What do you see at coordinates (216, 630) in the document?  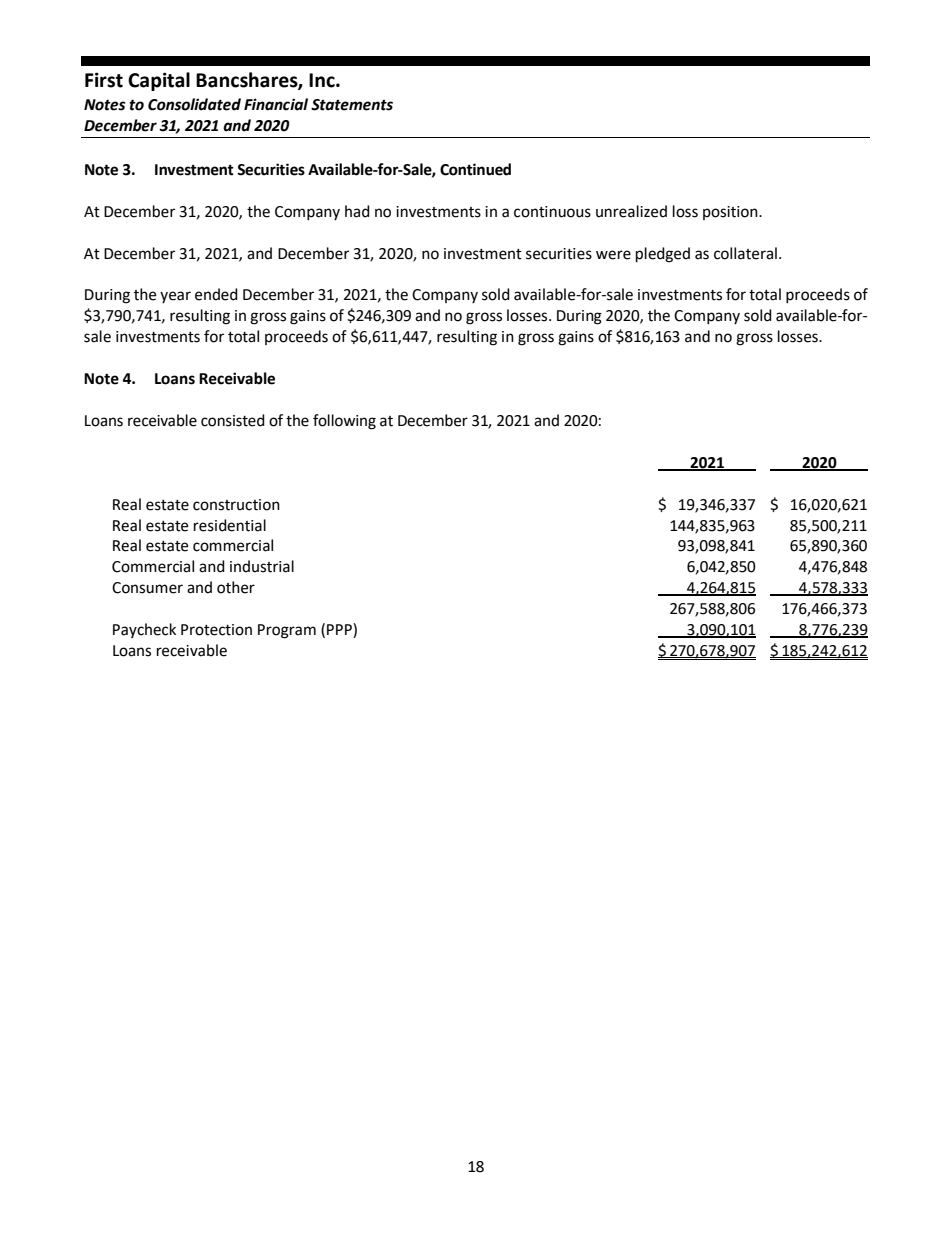 I see `Protection` at bounding box center [216, 630].
